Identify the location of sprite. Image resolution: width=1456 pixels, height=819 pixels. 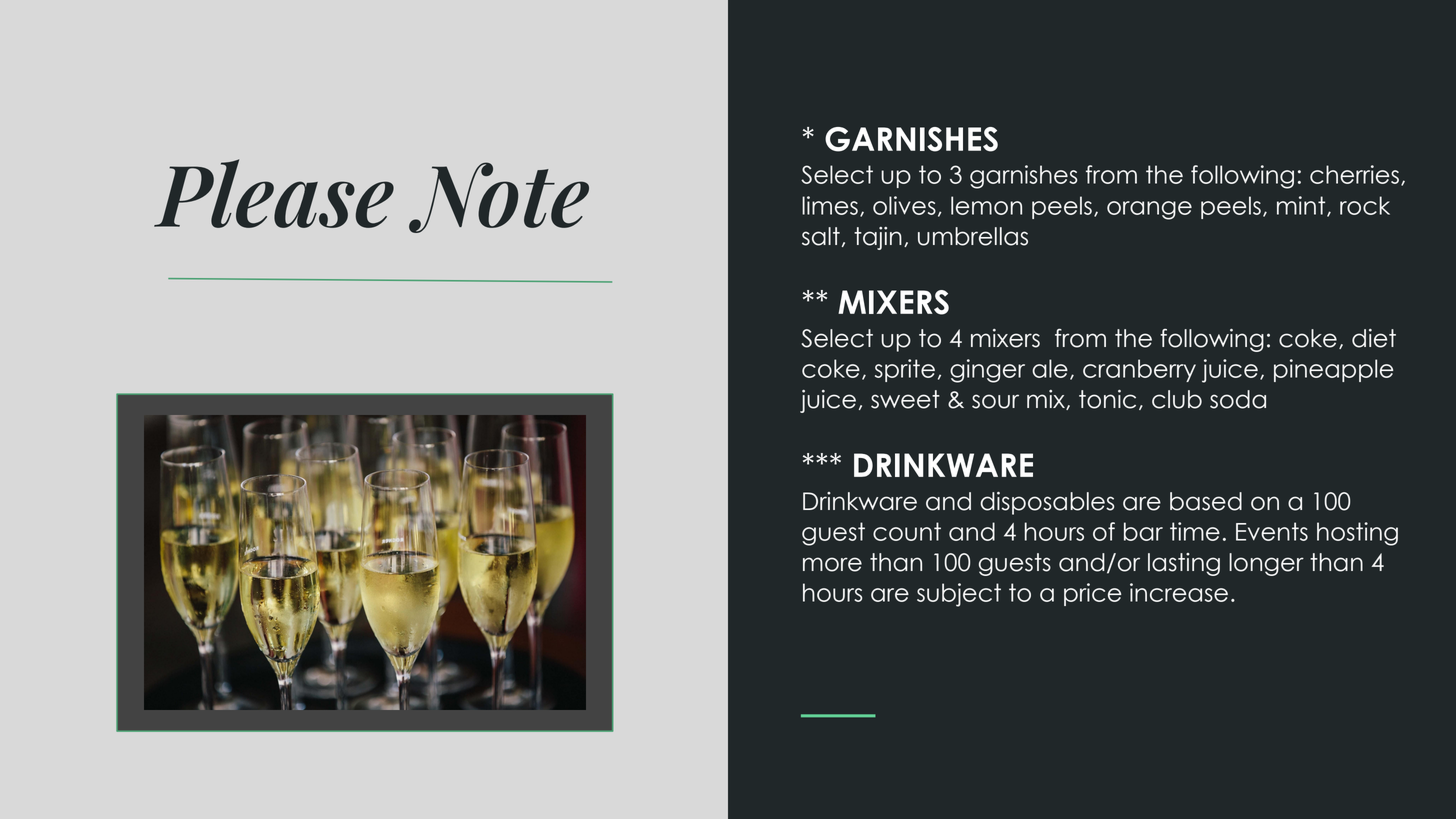
(905, 370).
